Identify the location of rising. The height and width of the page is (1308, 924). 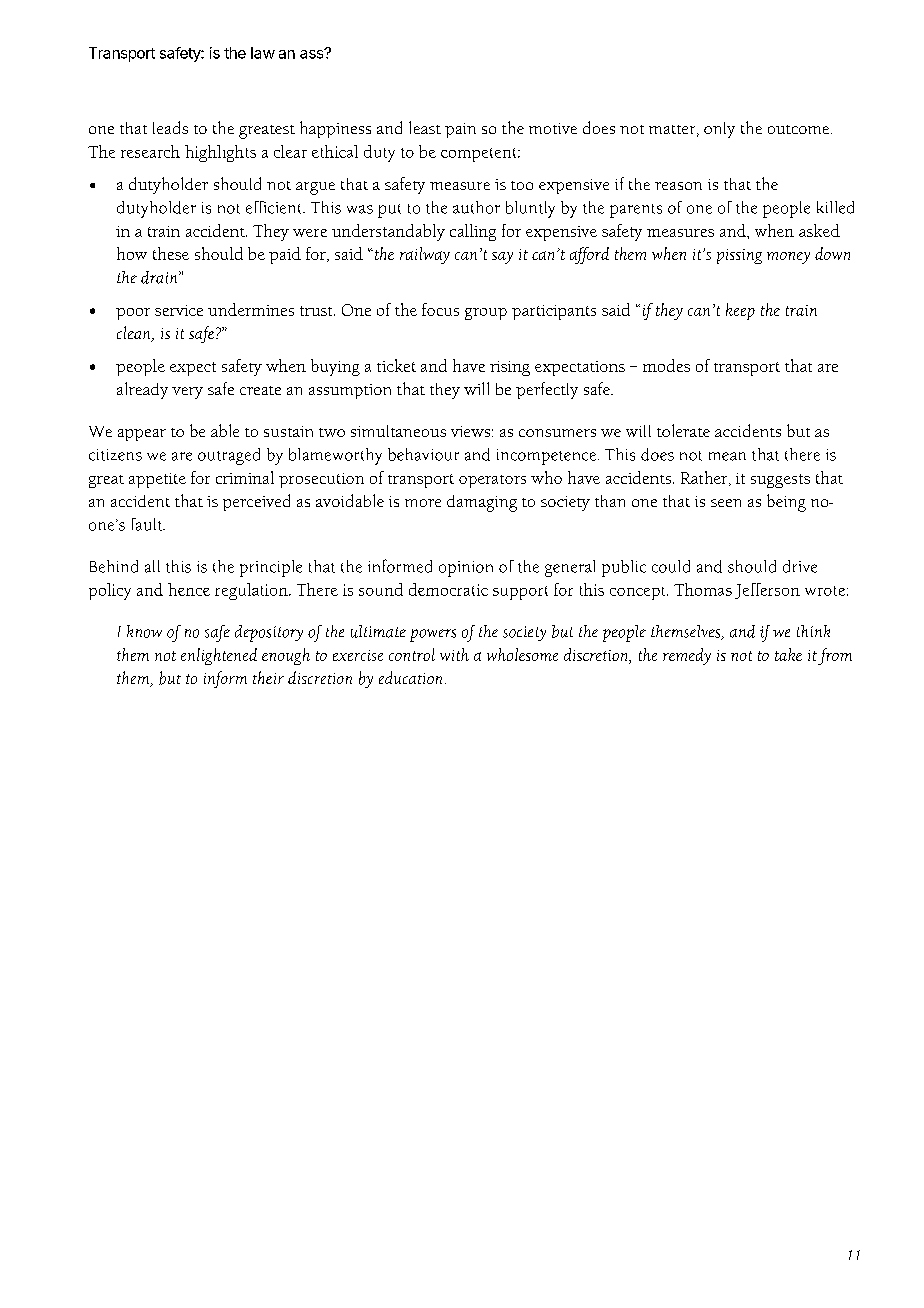
(510, 368).
